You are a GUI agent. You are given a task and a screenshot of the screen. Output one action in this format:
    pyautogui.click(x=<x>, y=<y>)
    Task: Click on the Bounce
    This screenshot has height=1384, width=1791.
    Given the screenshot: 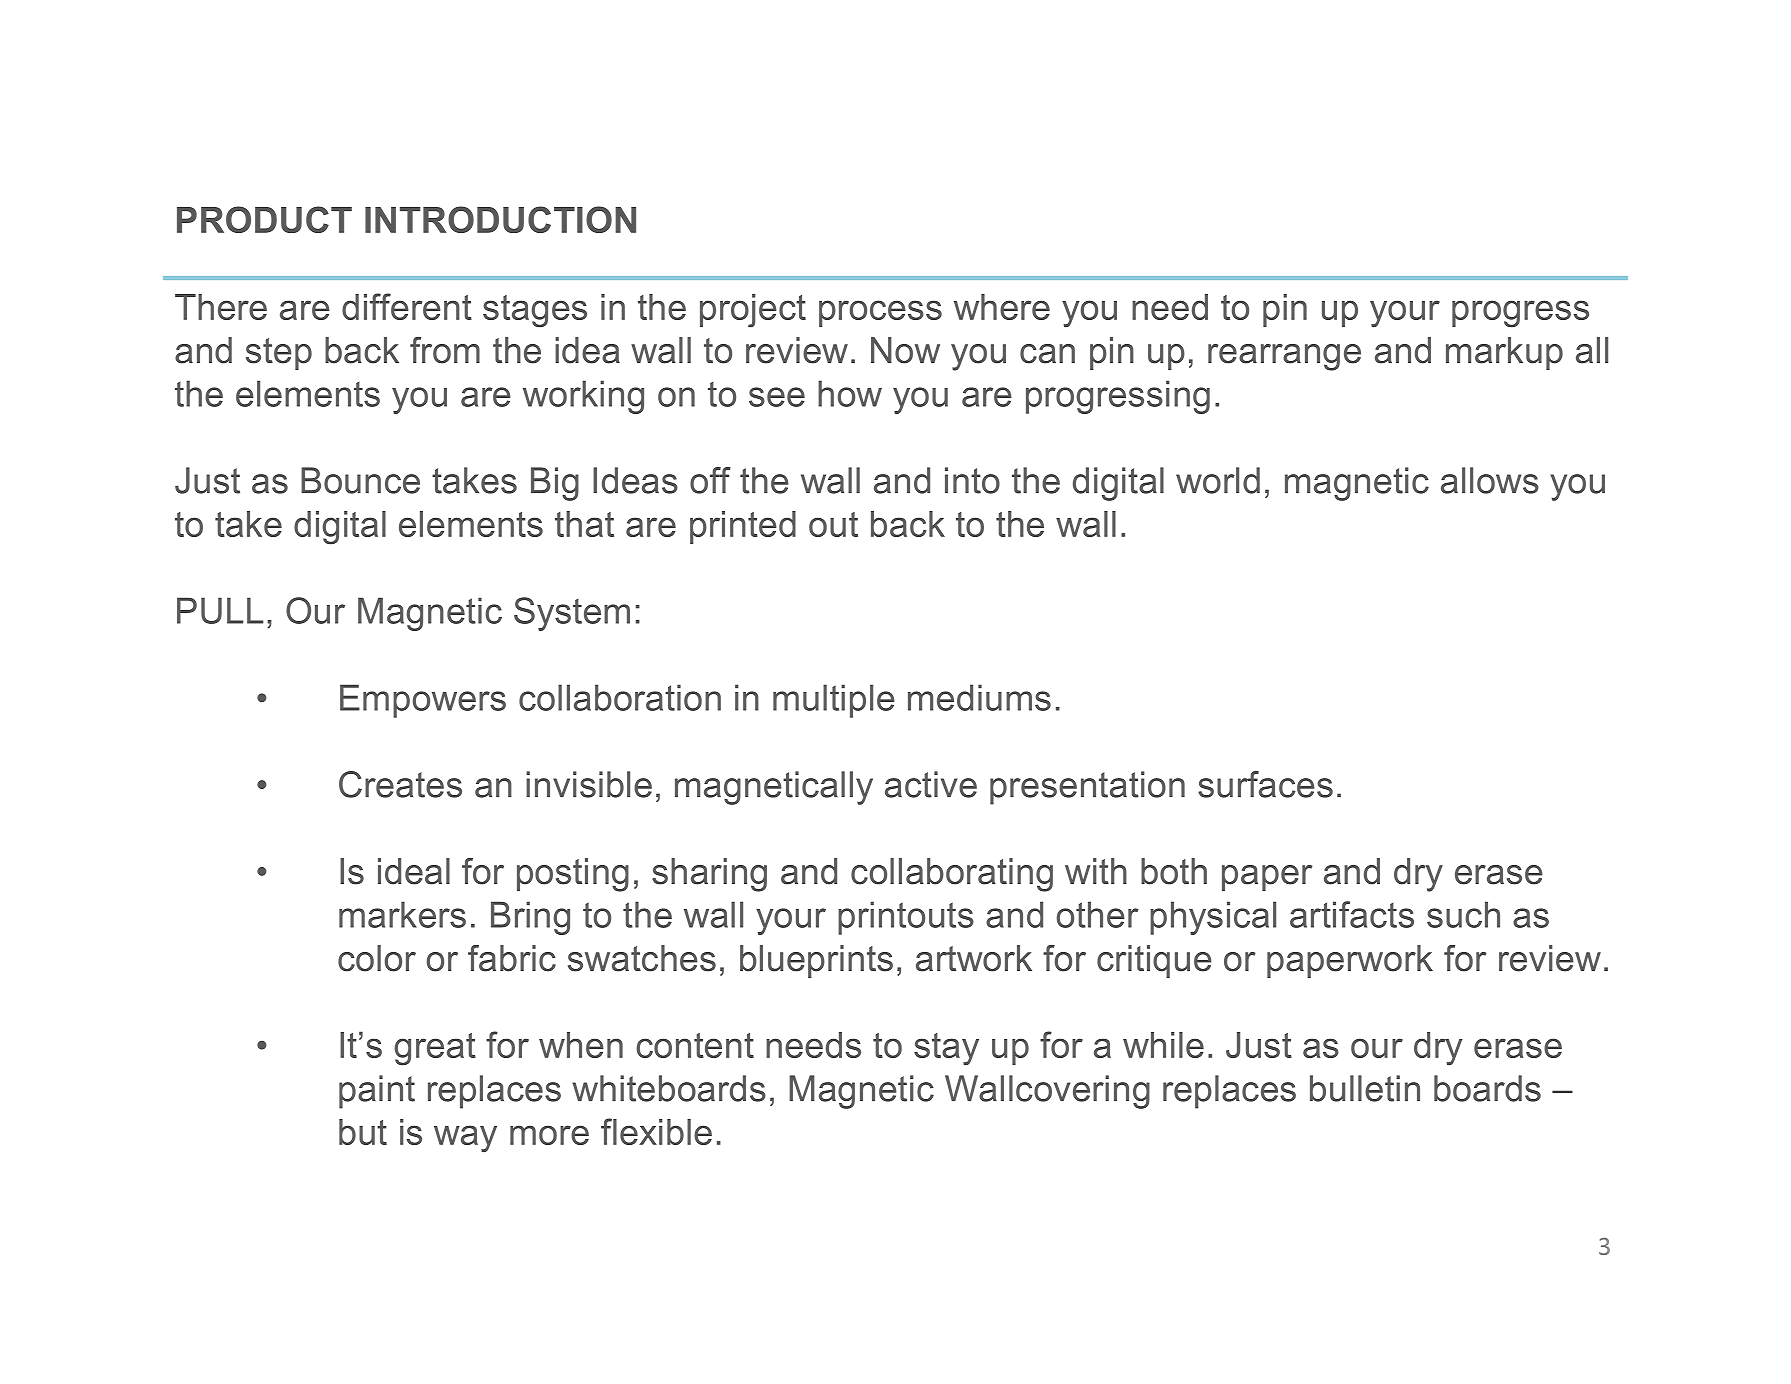 What is the action you would take?
    pyautogui.click(x=360, y=480)
